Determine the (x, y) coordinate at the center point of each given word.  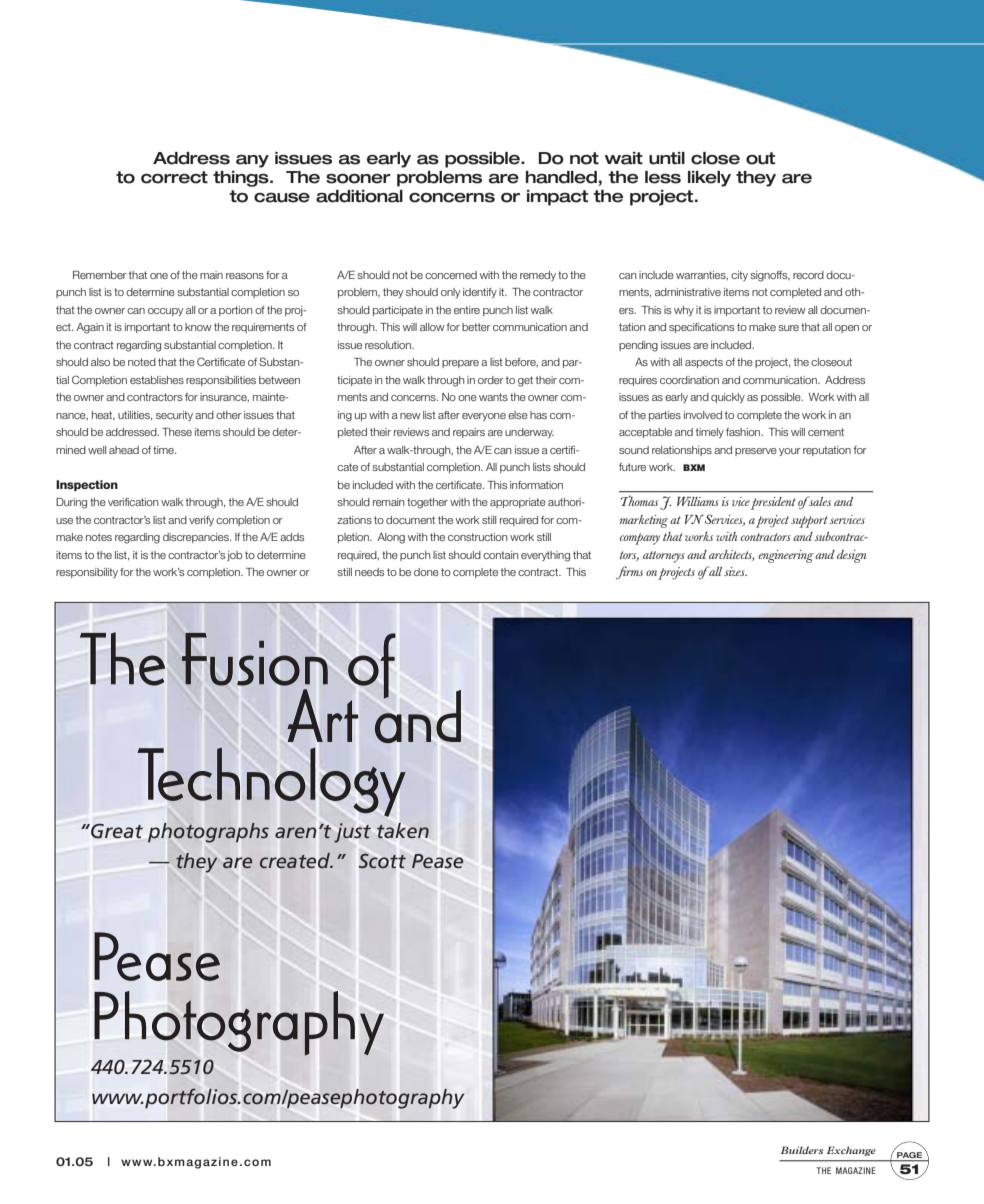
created (296, 860)
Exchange (851, 1151)
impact (558, 198)
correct (174, 177)
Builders (802, 1150)
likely (709, 179)
